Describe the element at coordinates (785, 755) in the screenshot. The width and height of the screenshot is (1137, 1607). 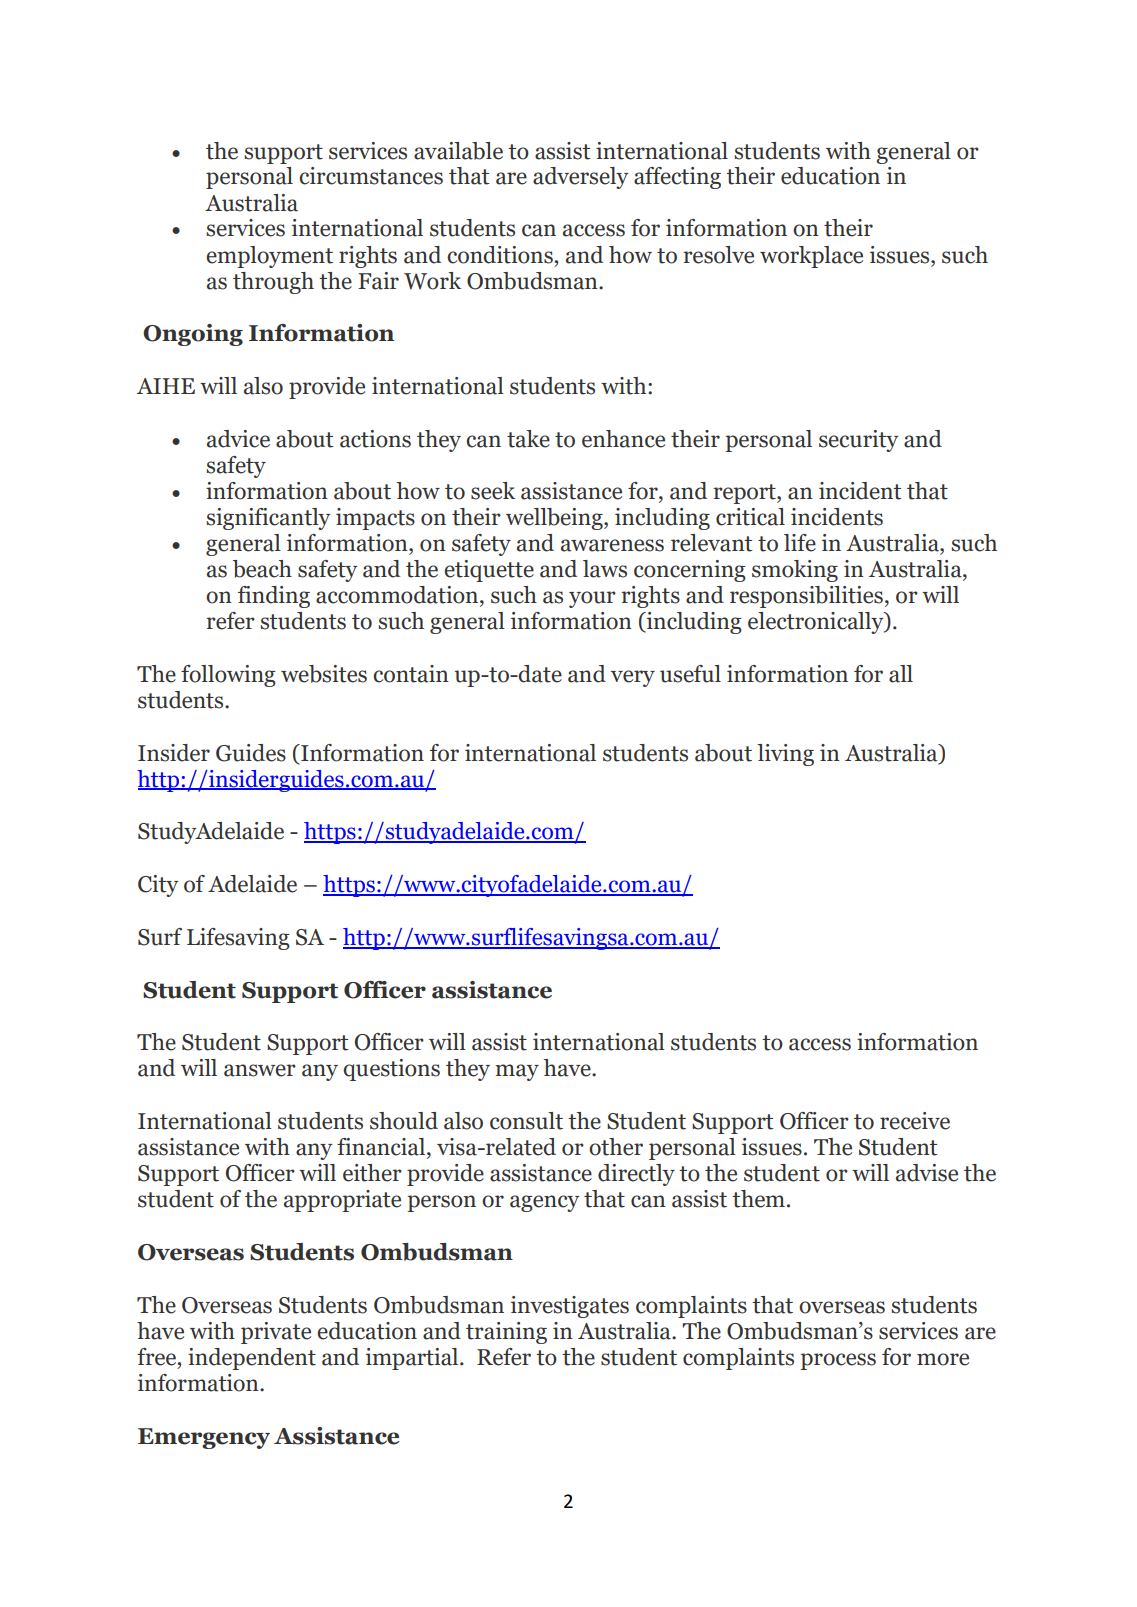
I see `living` at that location.
